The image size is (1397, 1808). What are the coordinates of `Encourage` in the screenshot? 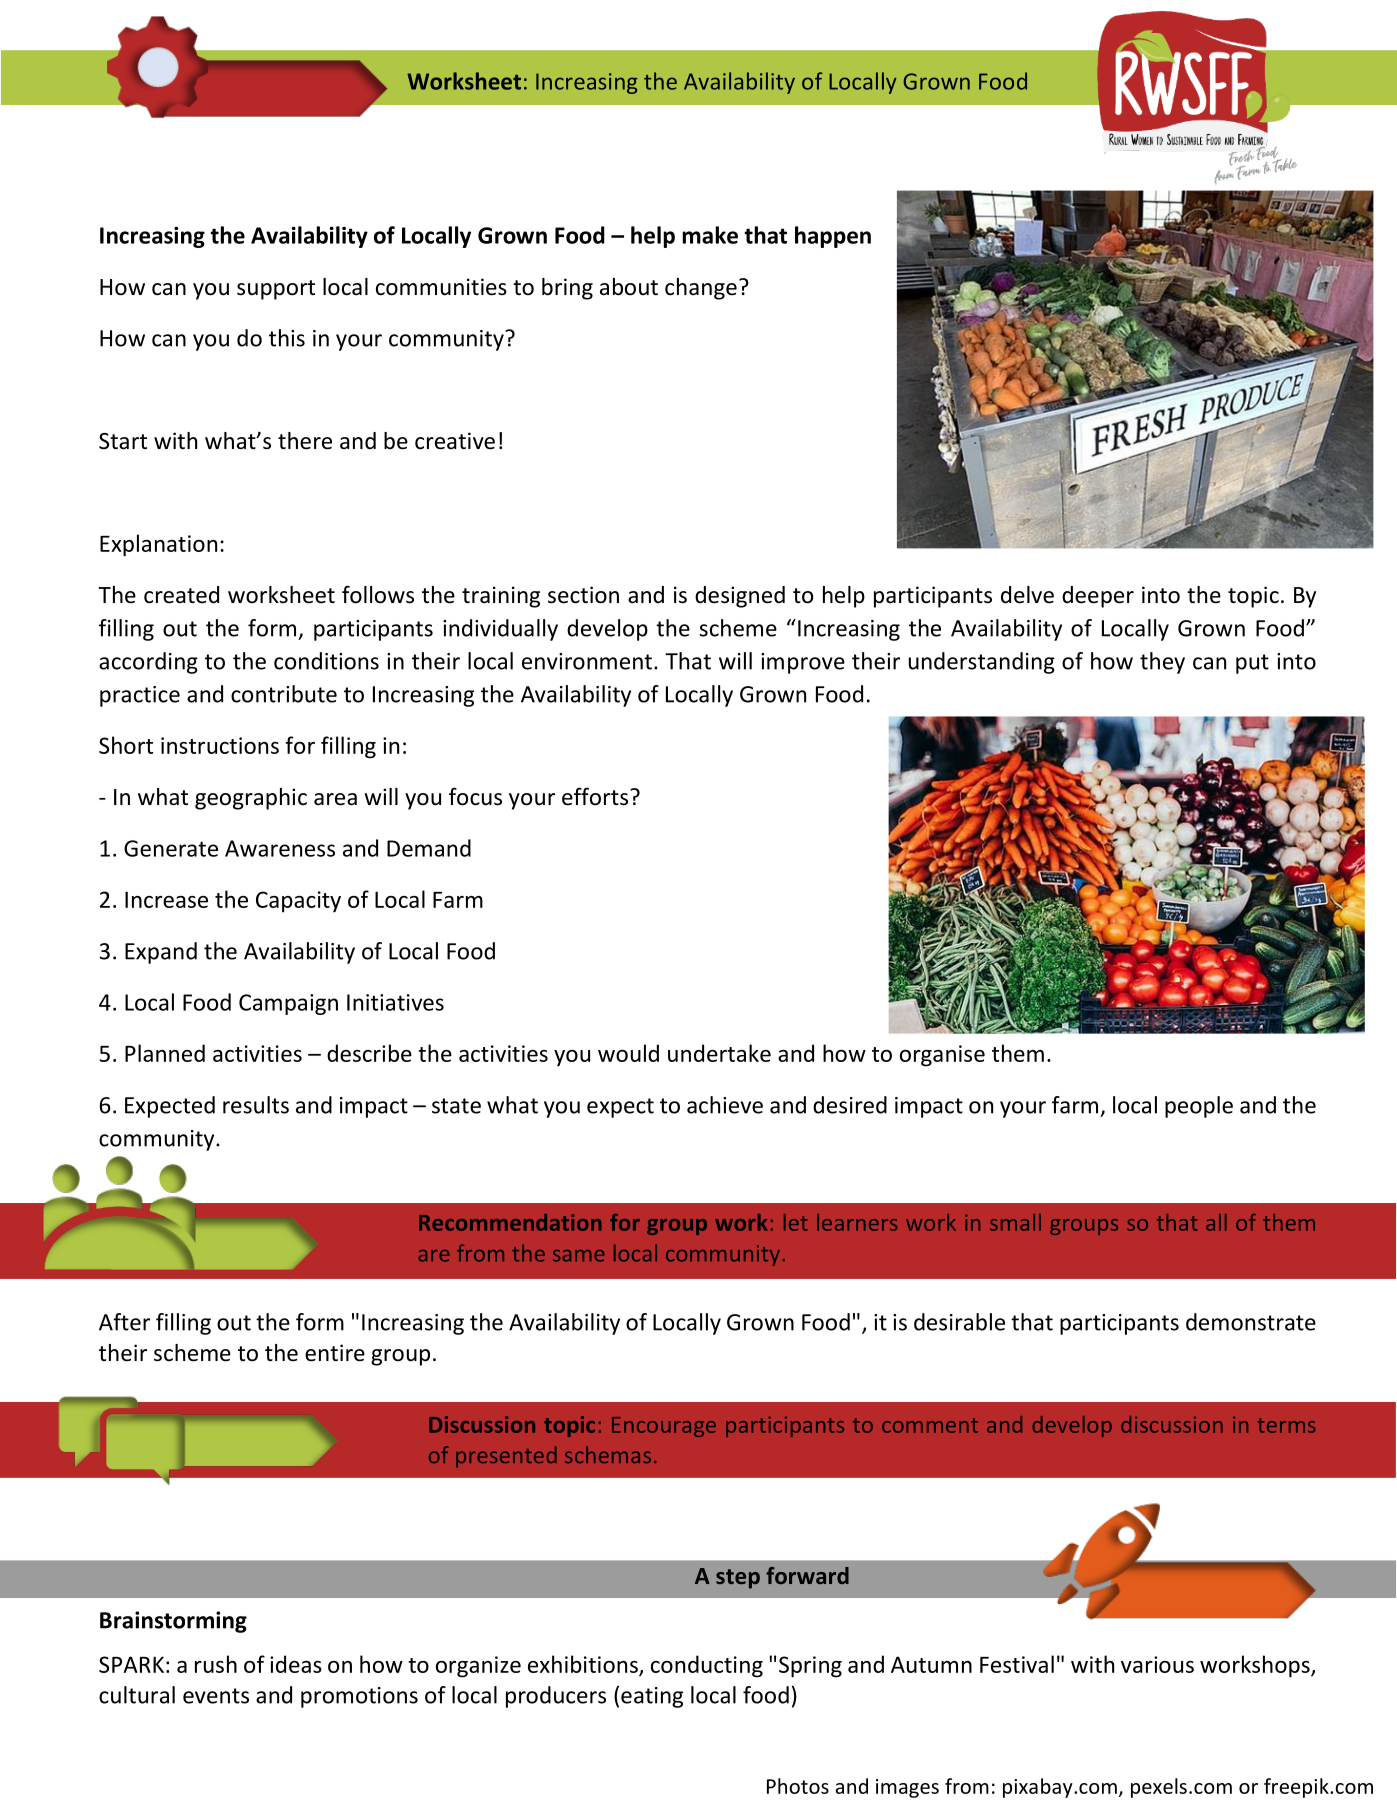 It's located at (664, 1427).
